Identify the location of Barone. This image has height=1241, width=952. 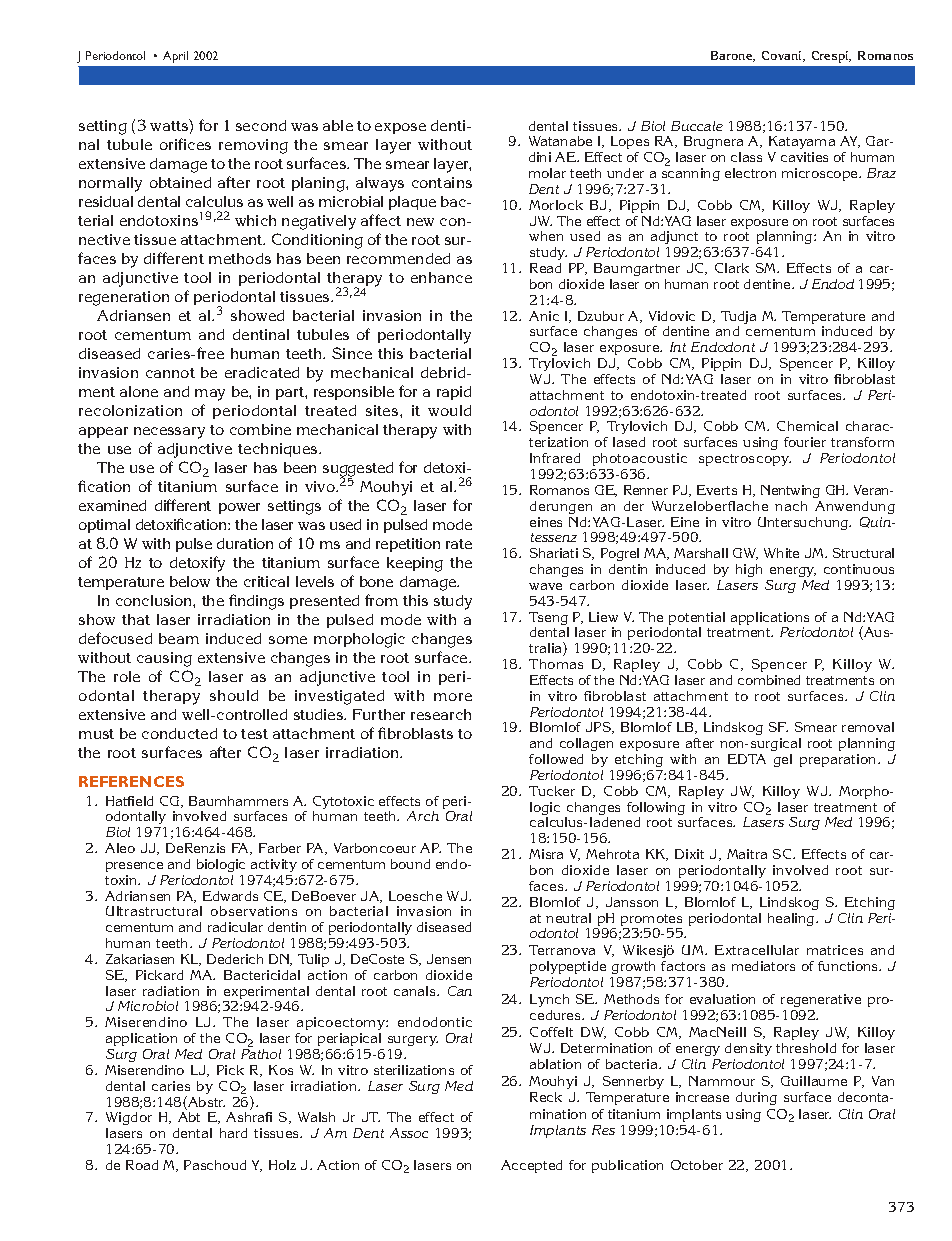
(733, 56).
